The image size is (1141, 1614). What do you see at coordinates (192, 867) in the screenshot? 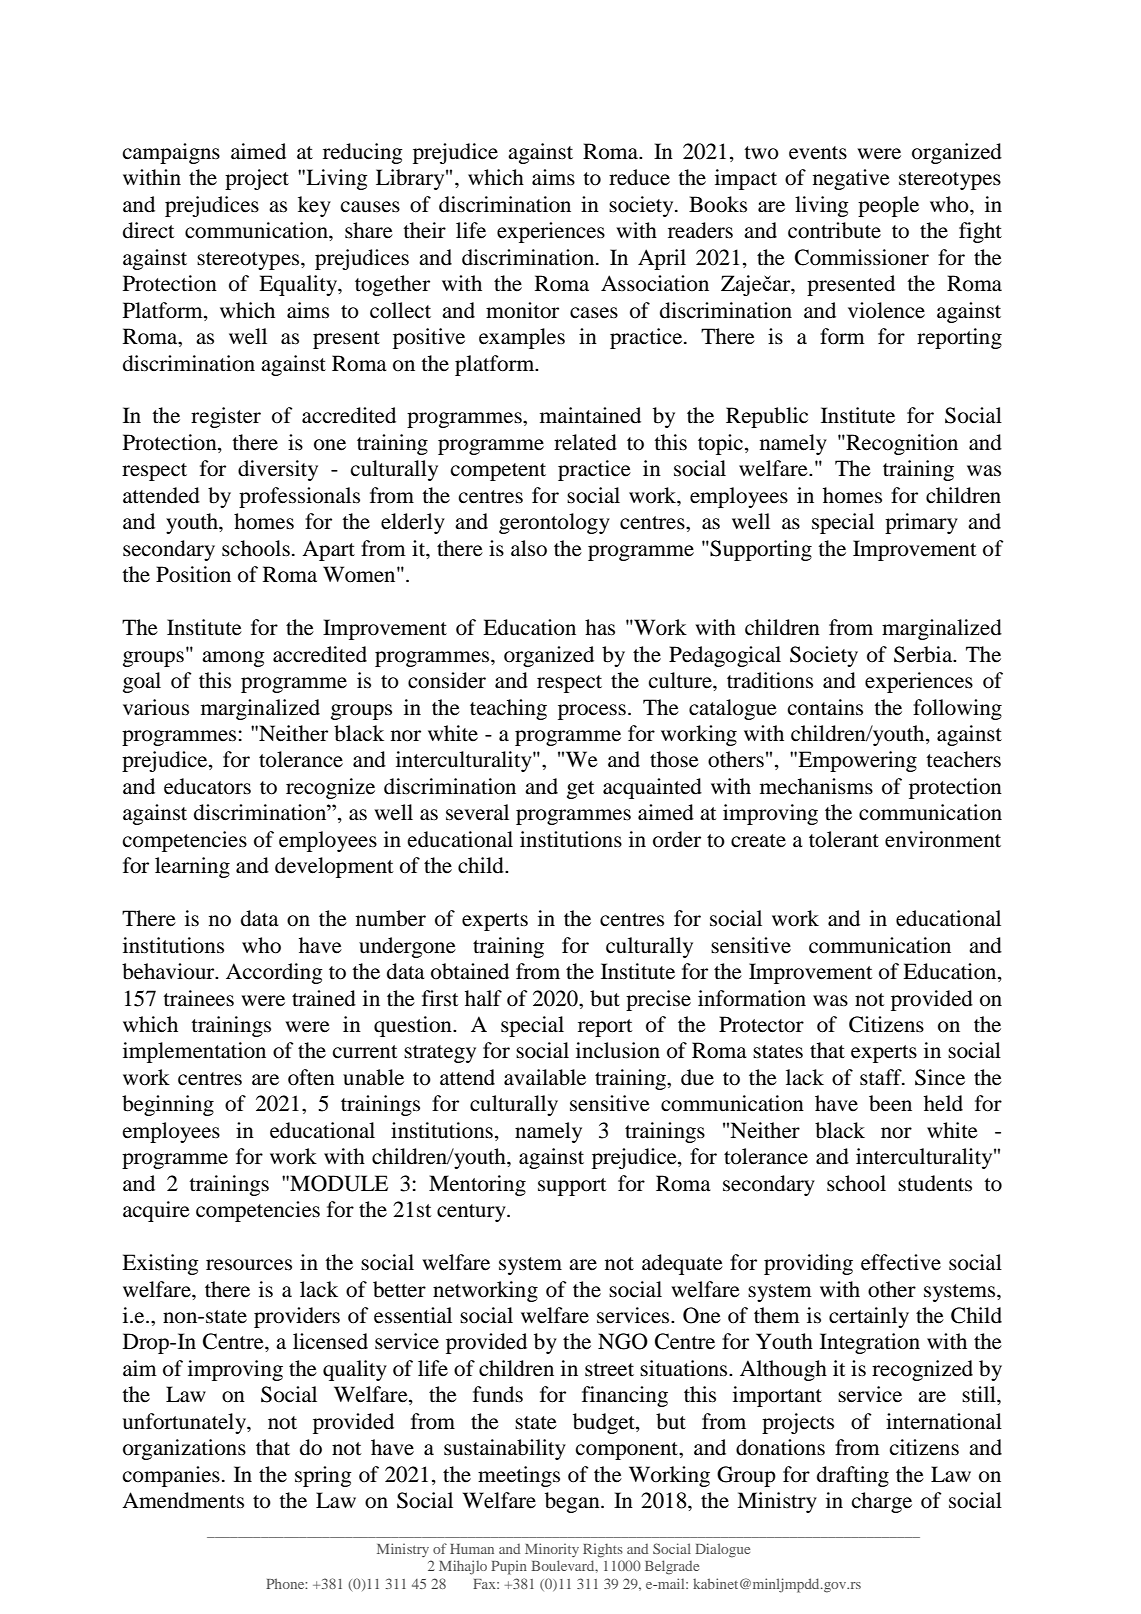
I see `learning` at bounding box center [192, 867].
